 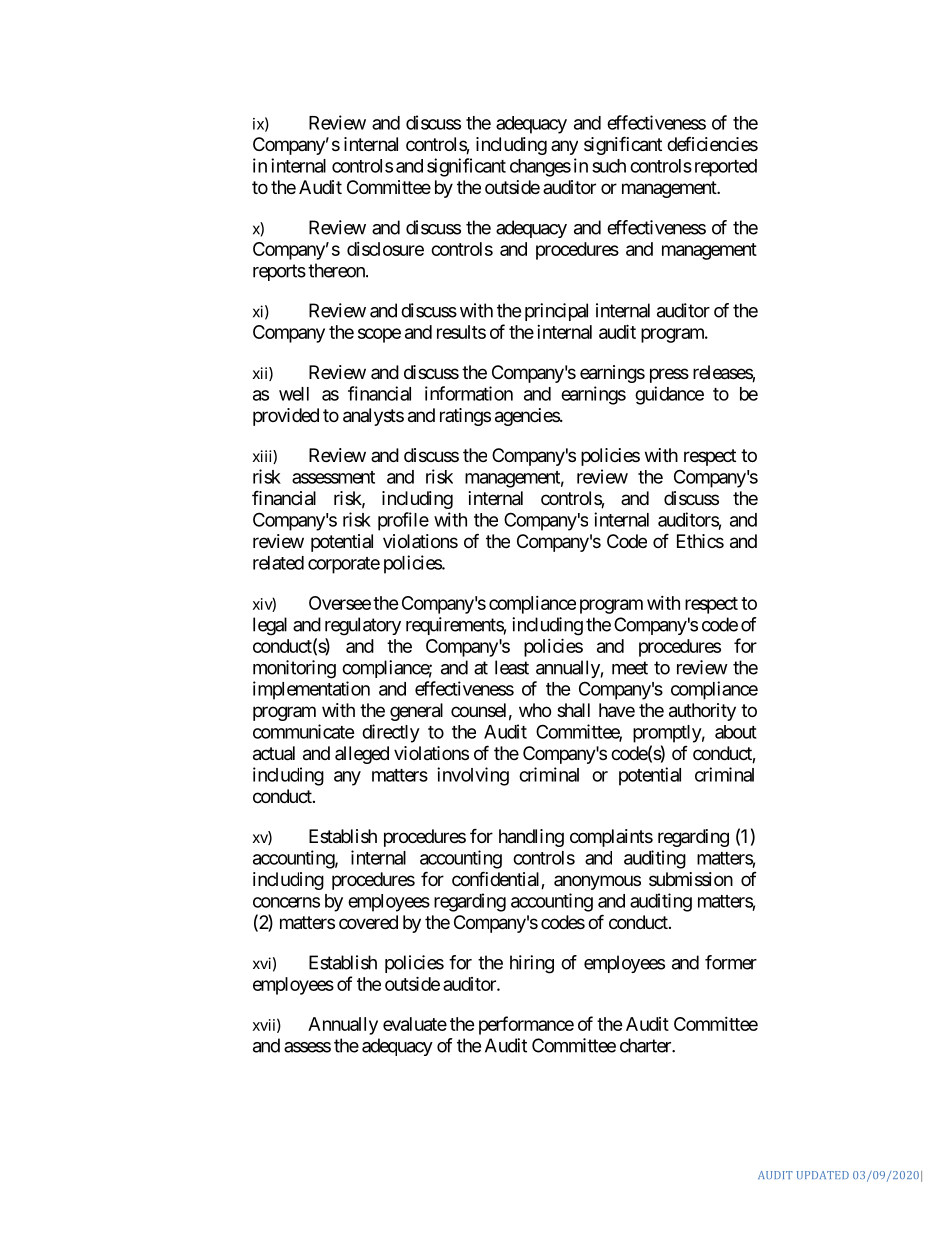 I want to click on evaluate, so click(x=415, y=1024).
